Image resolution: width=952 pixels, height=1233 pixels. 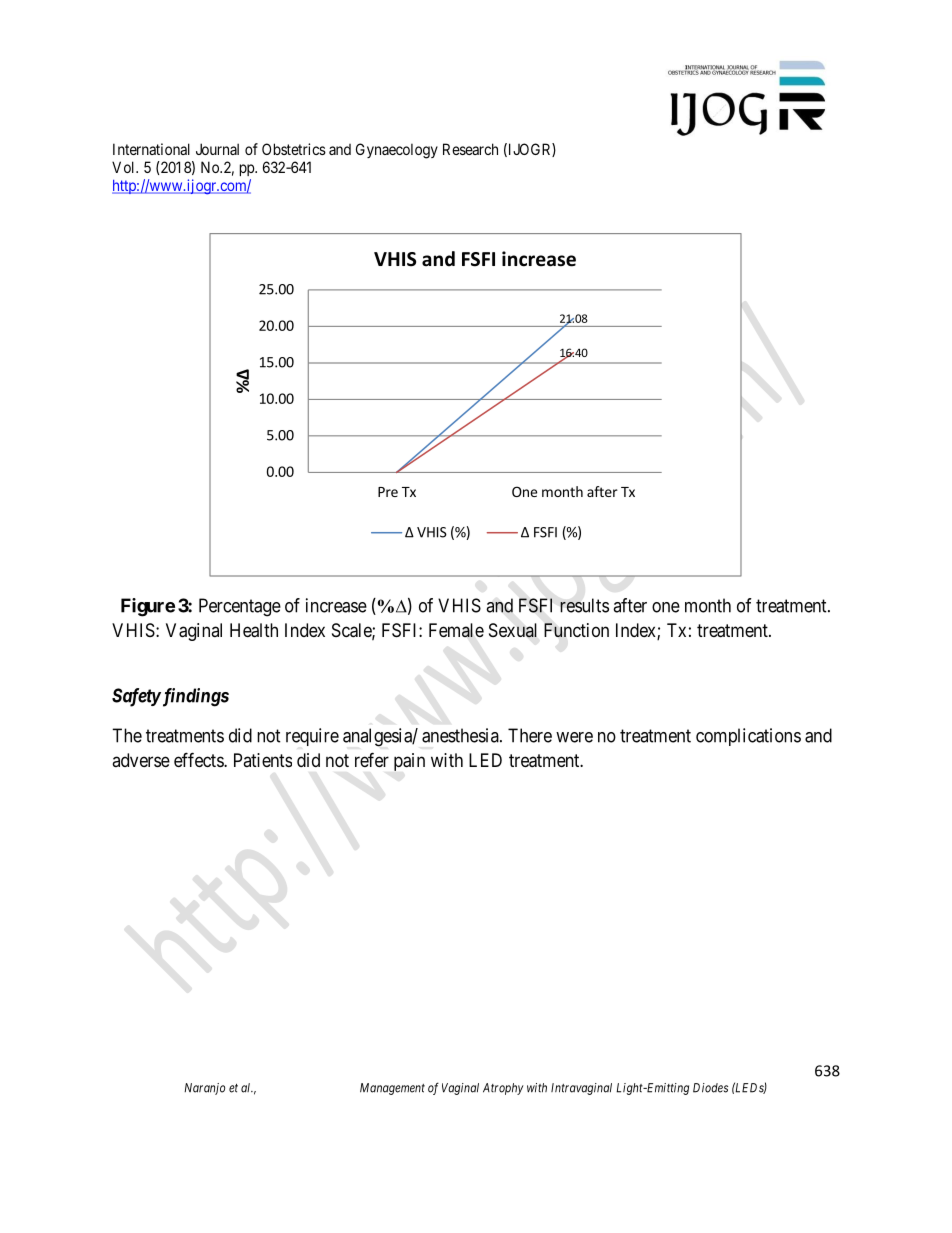 What do you see at coordinates (584, 605) in the screenshot?
I see `results` at bounding box center [584, 605].
